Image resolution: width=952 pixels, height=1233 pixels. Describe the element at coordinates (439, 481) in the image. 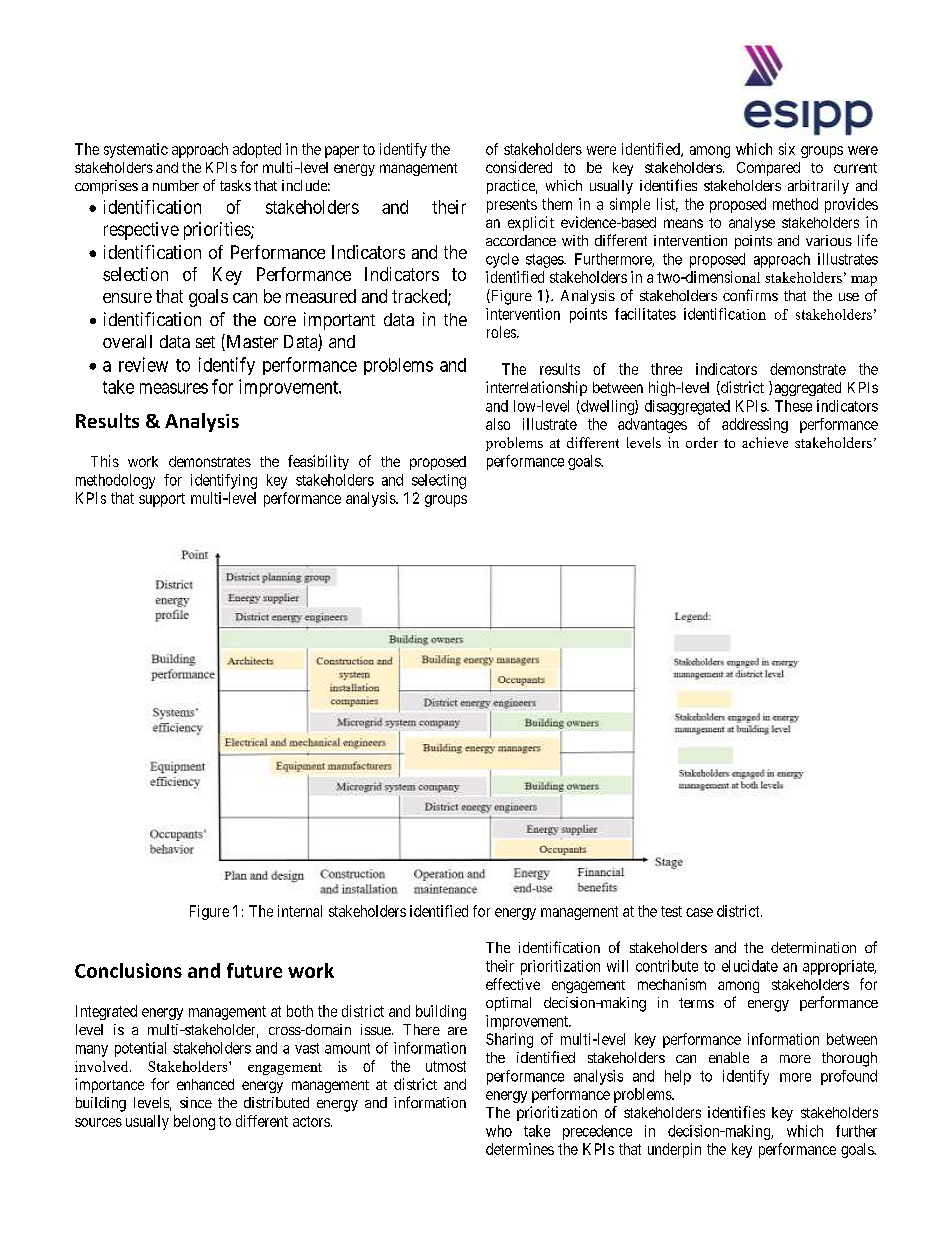

I see `selecting` at that location.
